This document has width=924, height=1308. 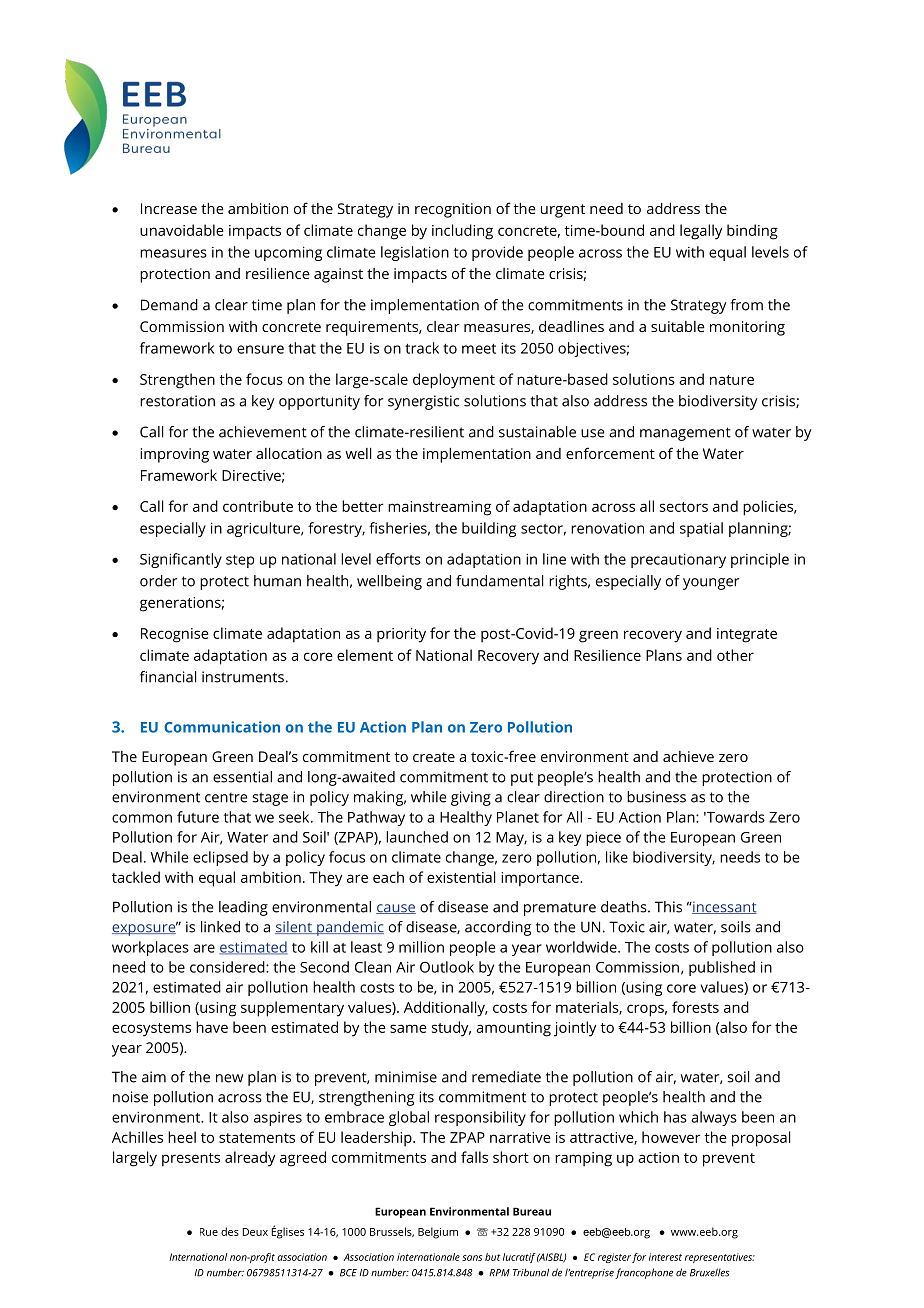 What do you see at coordinates (461, 877) in the document?
I see `existential` at bounding box center [461, 877].
